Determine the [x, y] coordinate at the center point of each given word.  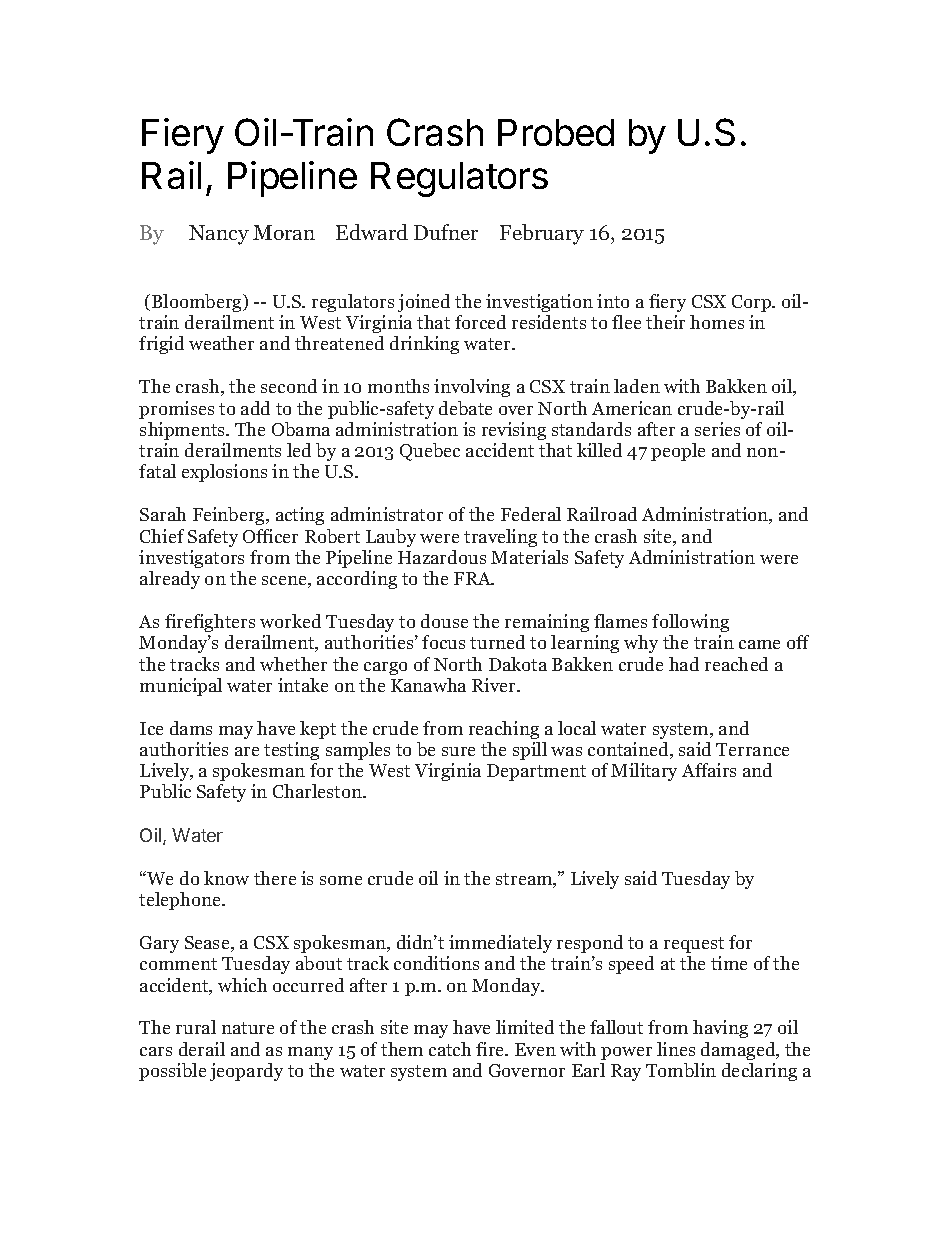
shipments [184, 431]
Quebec [430, 452]
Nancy [219, 235]
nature [248, 1028]
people [678, 452]
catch [450, 1049]
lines [676, 1049]
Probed [556, 132]
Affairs [709, 770]
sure [458, 751]
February [542, 234]
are [247, 751]
